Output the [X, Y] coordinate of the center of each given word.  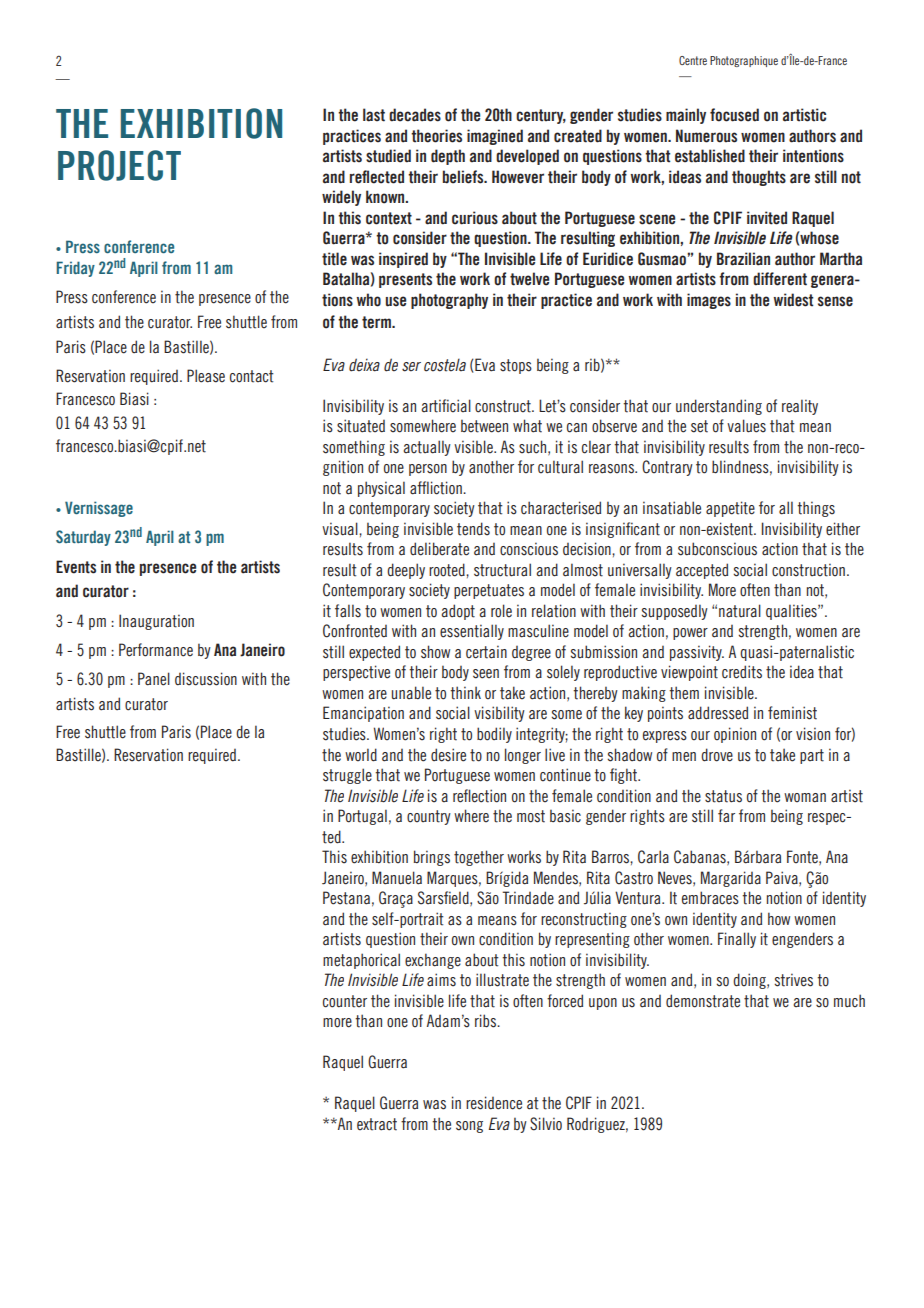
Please [206, 376]
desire [448, 755]
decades [415, 115]
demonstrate [703, 1001]
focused [734, 115]
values [746, 426]
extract [377, 1124]
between [484, 426]
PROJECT [119, 165]
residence [494, 1103]
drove [717, 755]
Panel [154, 679]
